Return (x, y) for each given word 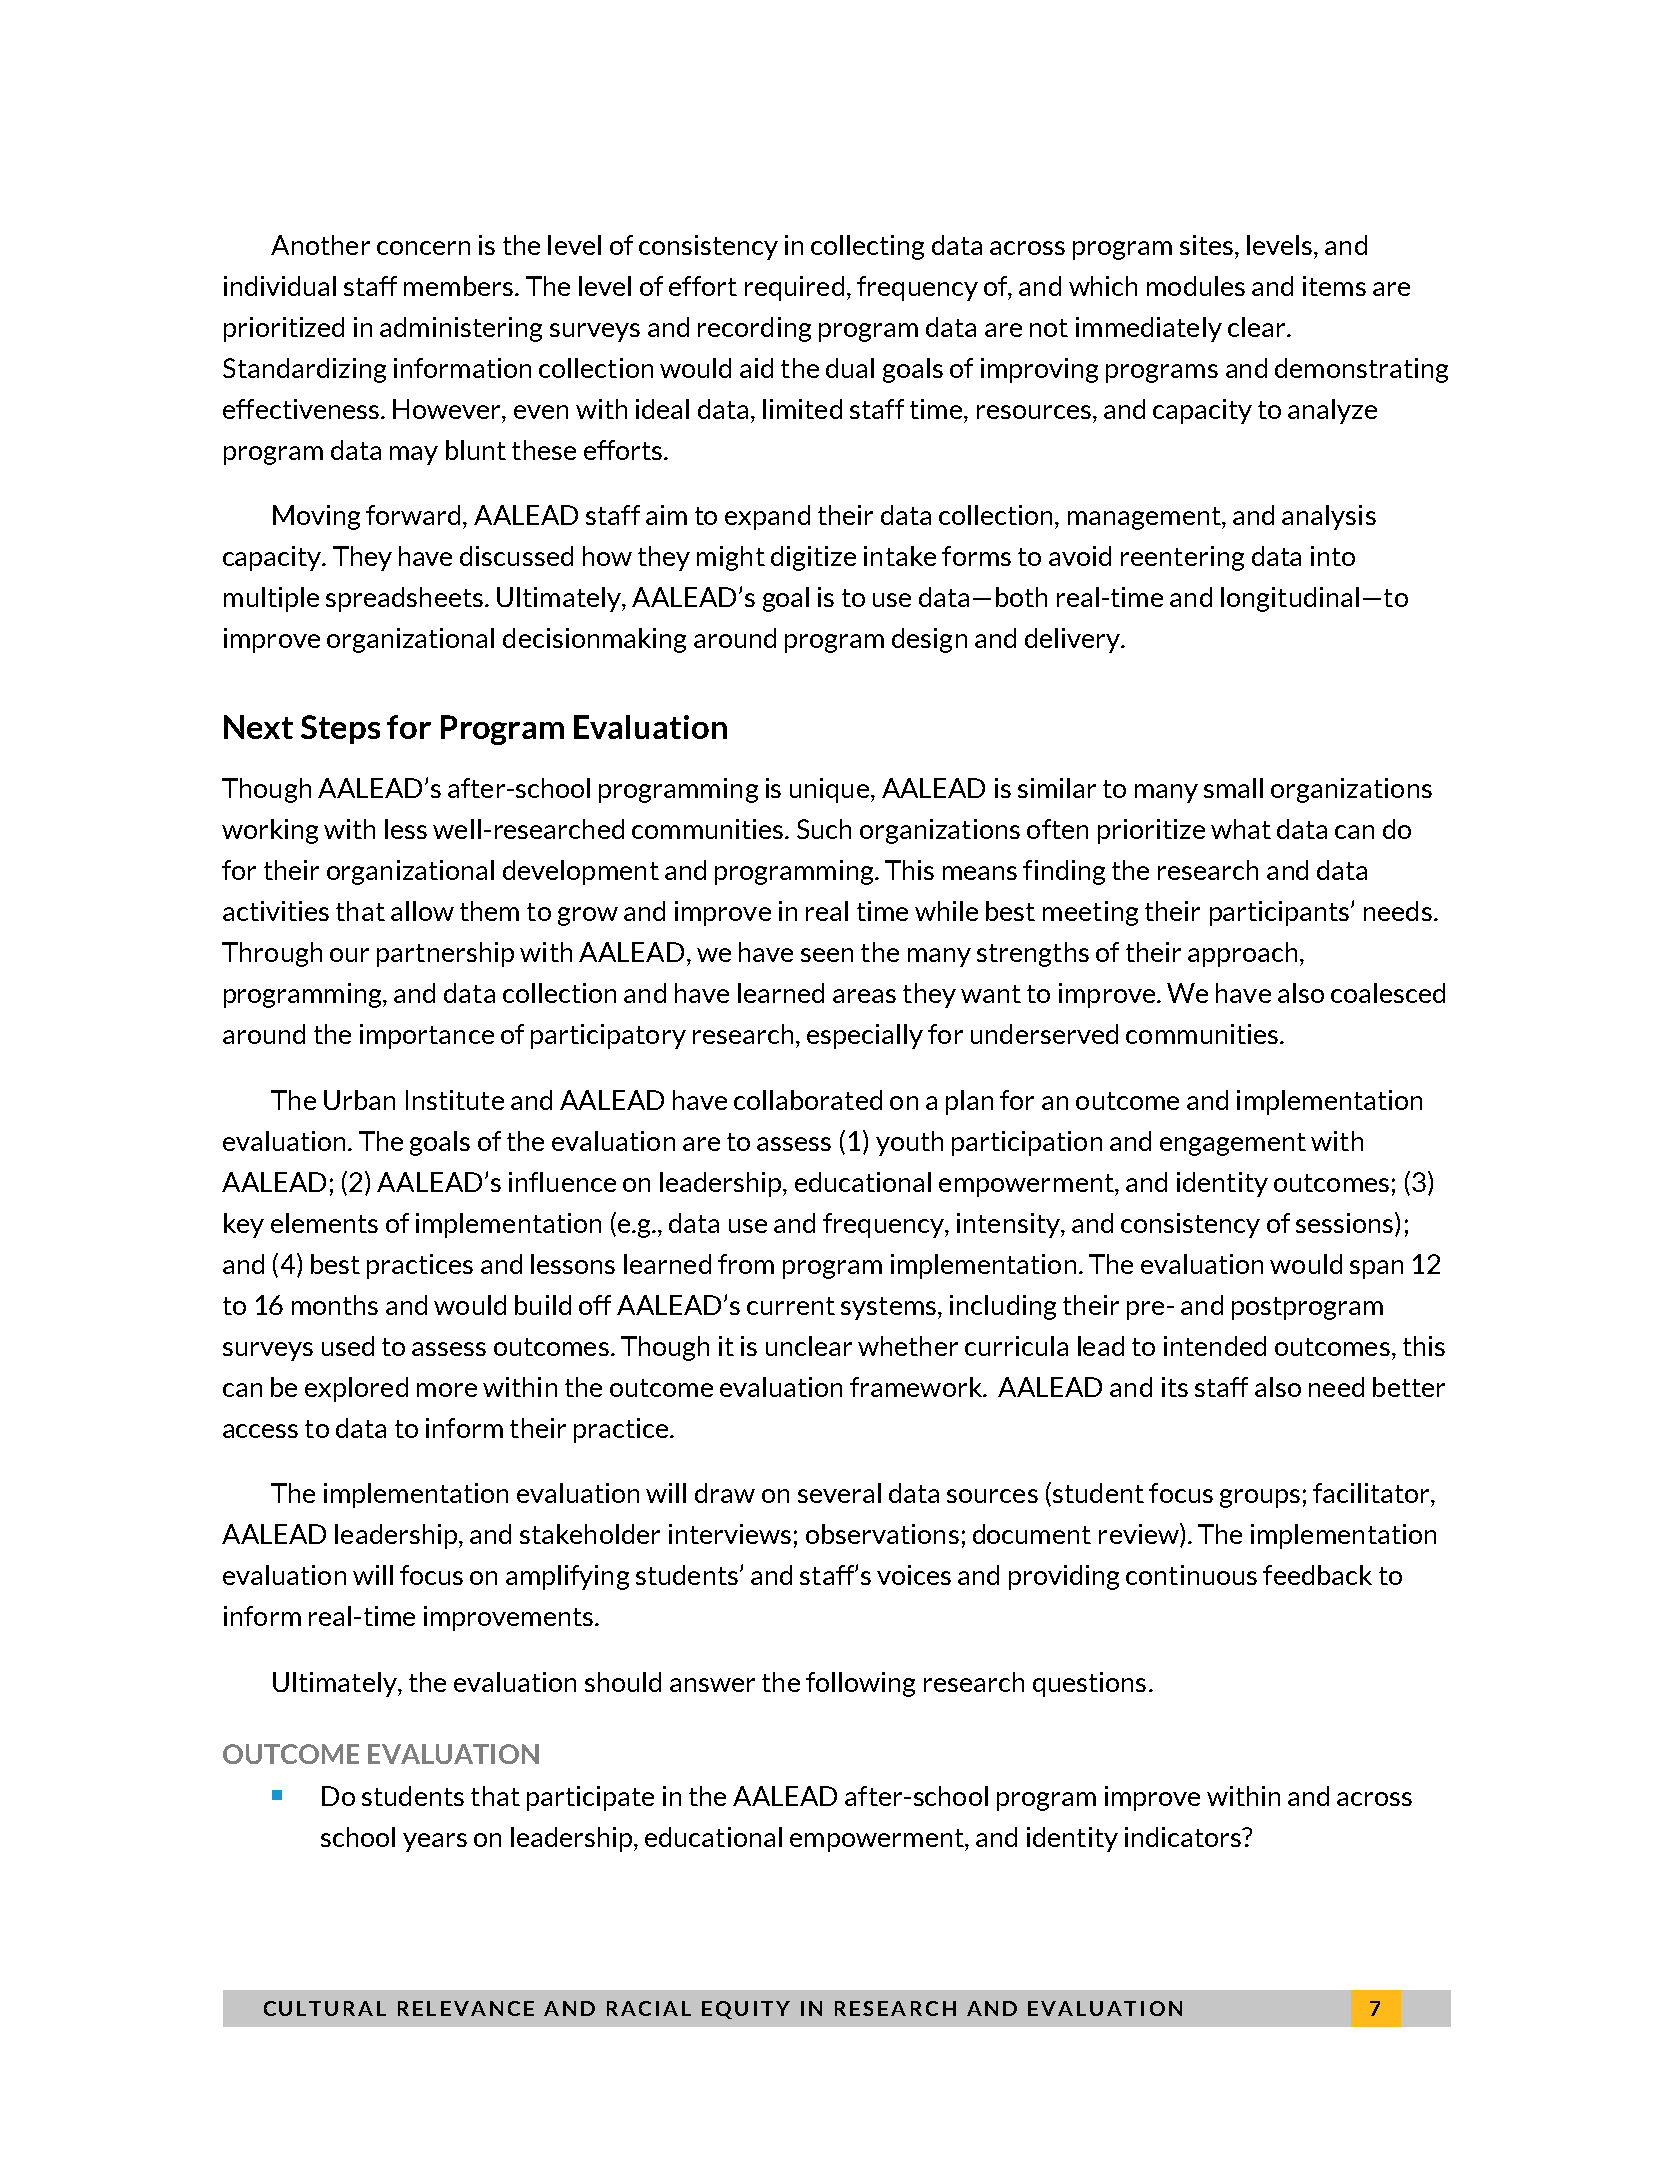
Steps (340, 729)
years (435, 1842)
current (791, 1306)
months (335, 1305)
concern (423, 248)
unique (829, 790)
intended (1215, 1346)
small (1233, 788)
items (1334, 286)
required (794, 288)
